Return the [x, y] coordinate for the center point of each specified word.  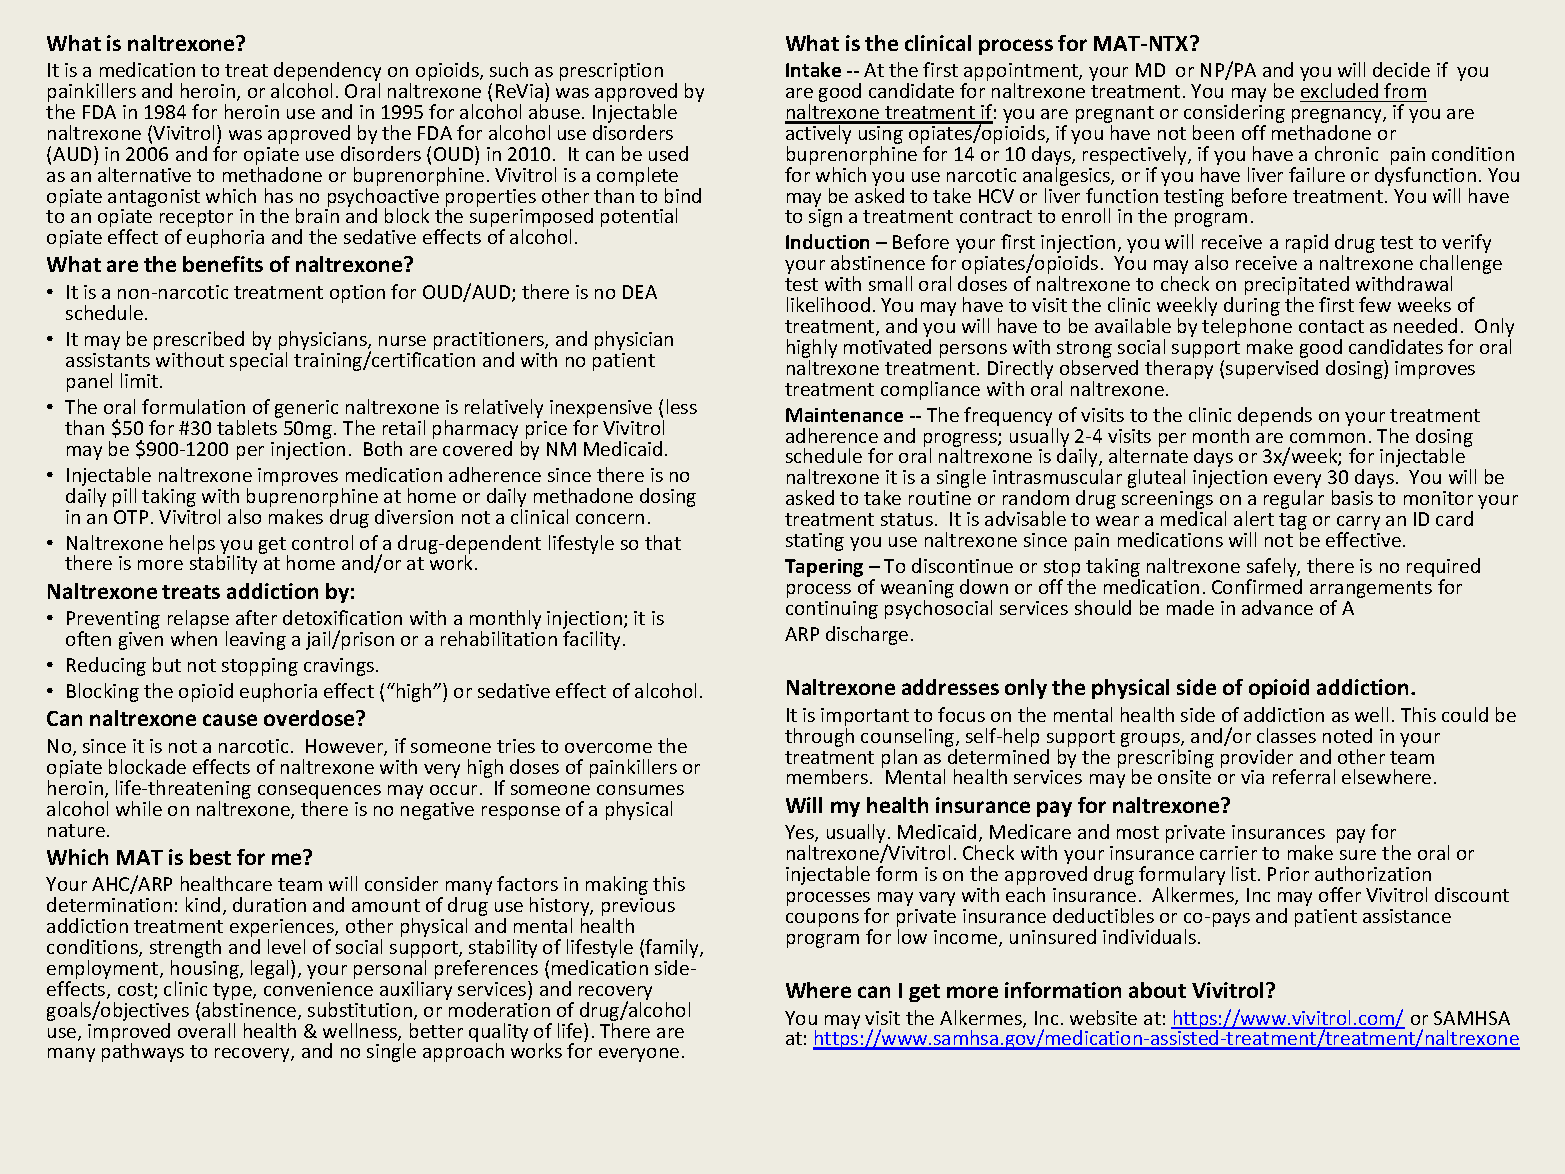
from [1405, 90]
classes [1286, 735]
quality [498, 1033]
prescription [611, 72]
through [819, 737]
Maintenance [844, 415]
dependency [327, 73]
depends [1275, 418]
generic [306, 409]
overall [206, 1030]
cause [230, 720]
